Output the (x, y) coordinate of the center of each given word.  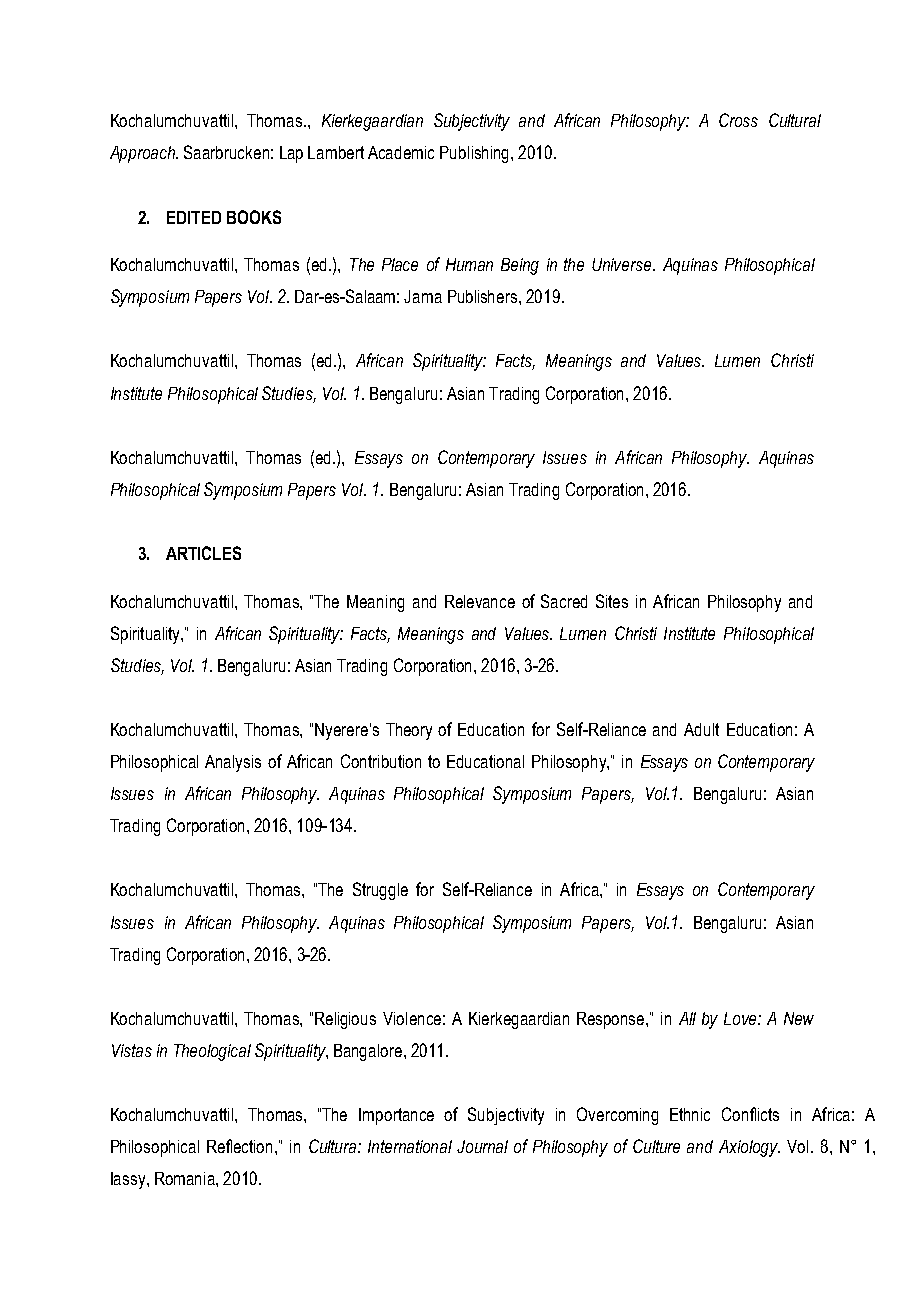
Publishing (476, 154)
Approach (143, 154)
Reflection (239, 1146)
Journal (482, 1146)
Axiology (749, 1148)
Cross (738, 120)
